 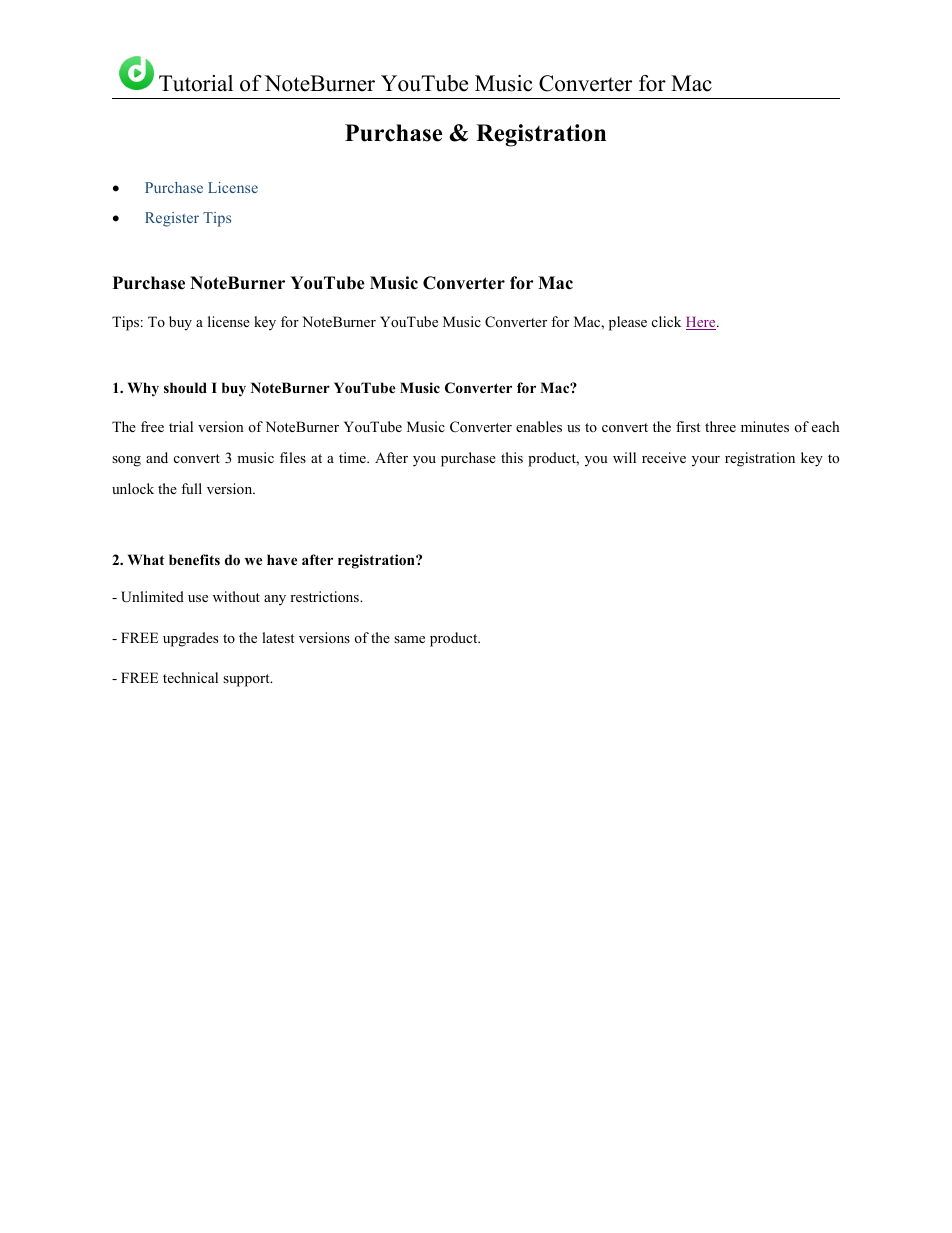 What do you see at coordinates (191, 488) in the image?
I see `full` at bounding box center [191, 488].
